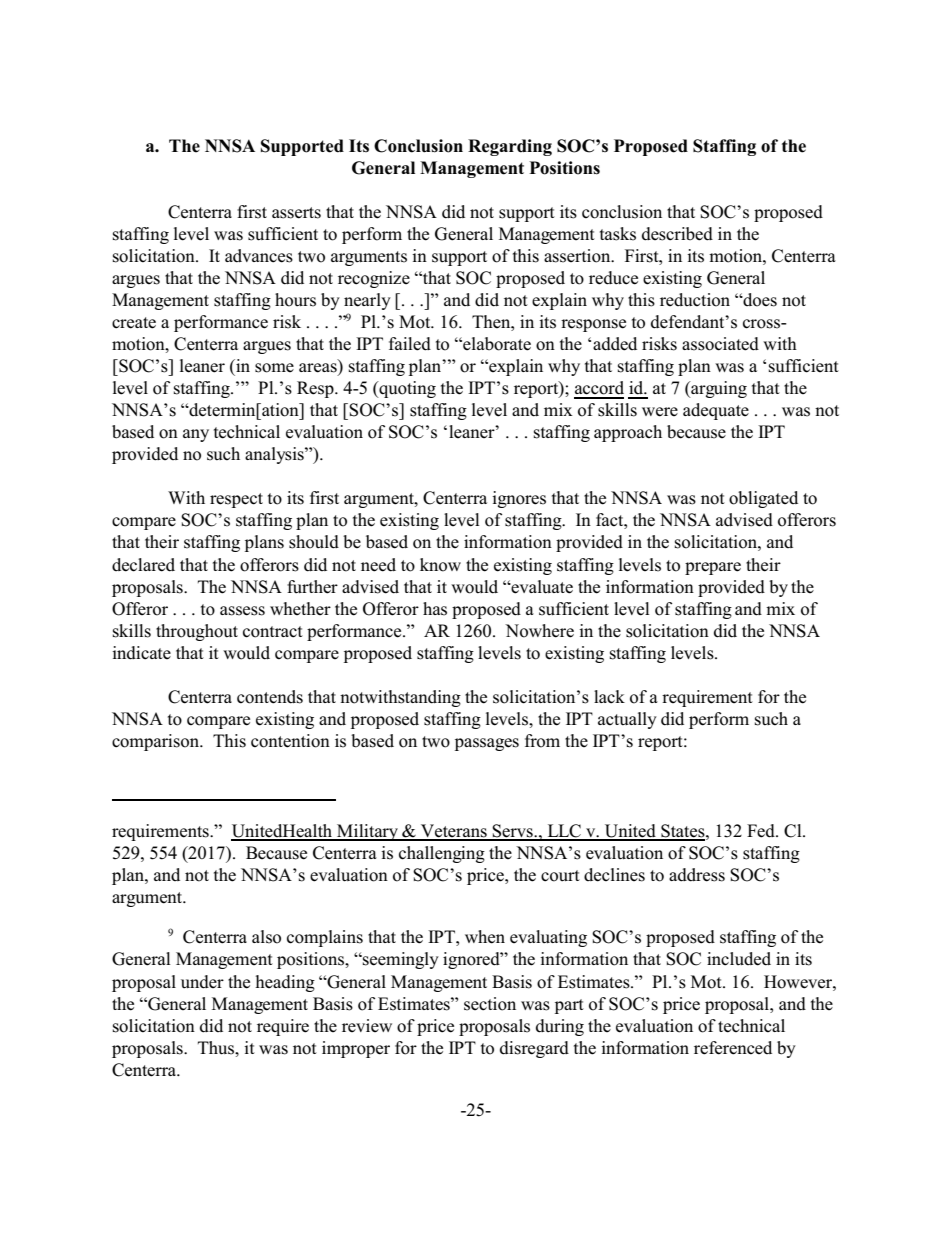 The image size is (952, 1233). Describe the element at coordinates (713, 568) in the document. I see `prepare` at that location.
